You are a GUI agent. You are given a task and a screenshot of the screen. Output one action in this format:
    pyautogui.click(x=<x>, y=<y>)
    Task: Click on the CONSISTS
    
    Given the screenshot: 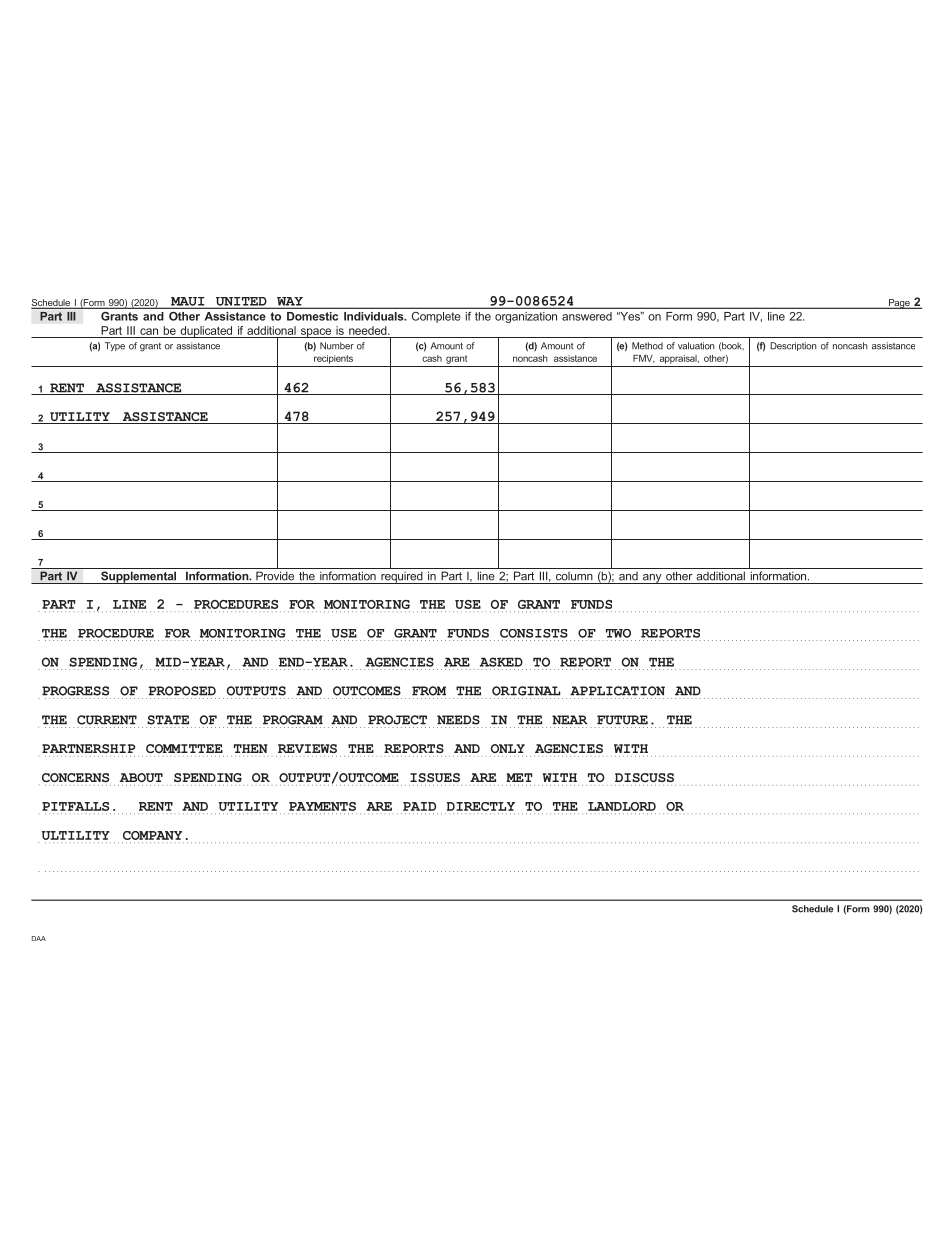 What is the action you would take?
    pyautogui.click(x=534, y=633)
